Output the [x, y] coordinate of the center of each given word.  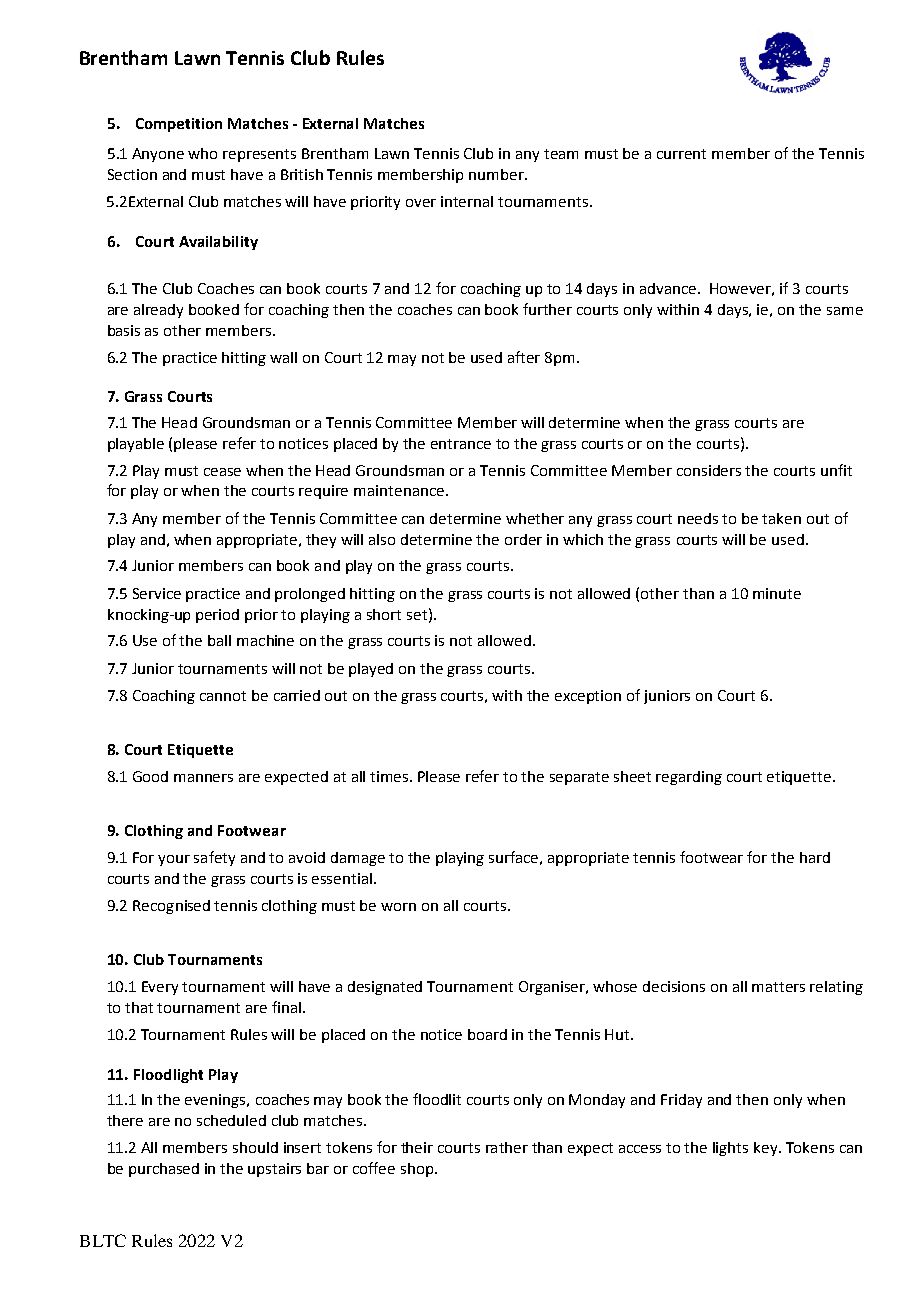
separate [579, 778]
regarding [689, 778]
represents [259, 155]
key [767, 1149]
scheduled [231, 1120]
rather [507, 1147]
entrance [461, 444]
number [498, 174]
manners [203, 778]
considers [709, 470]
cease [222, 472]
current [681, 154]
